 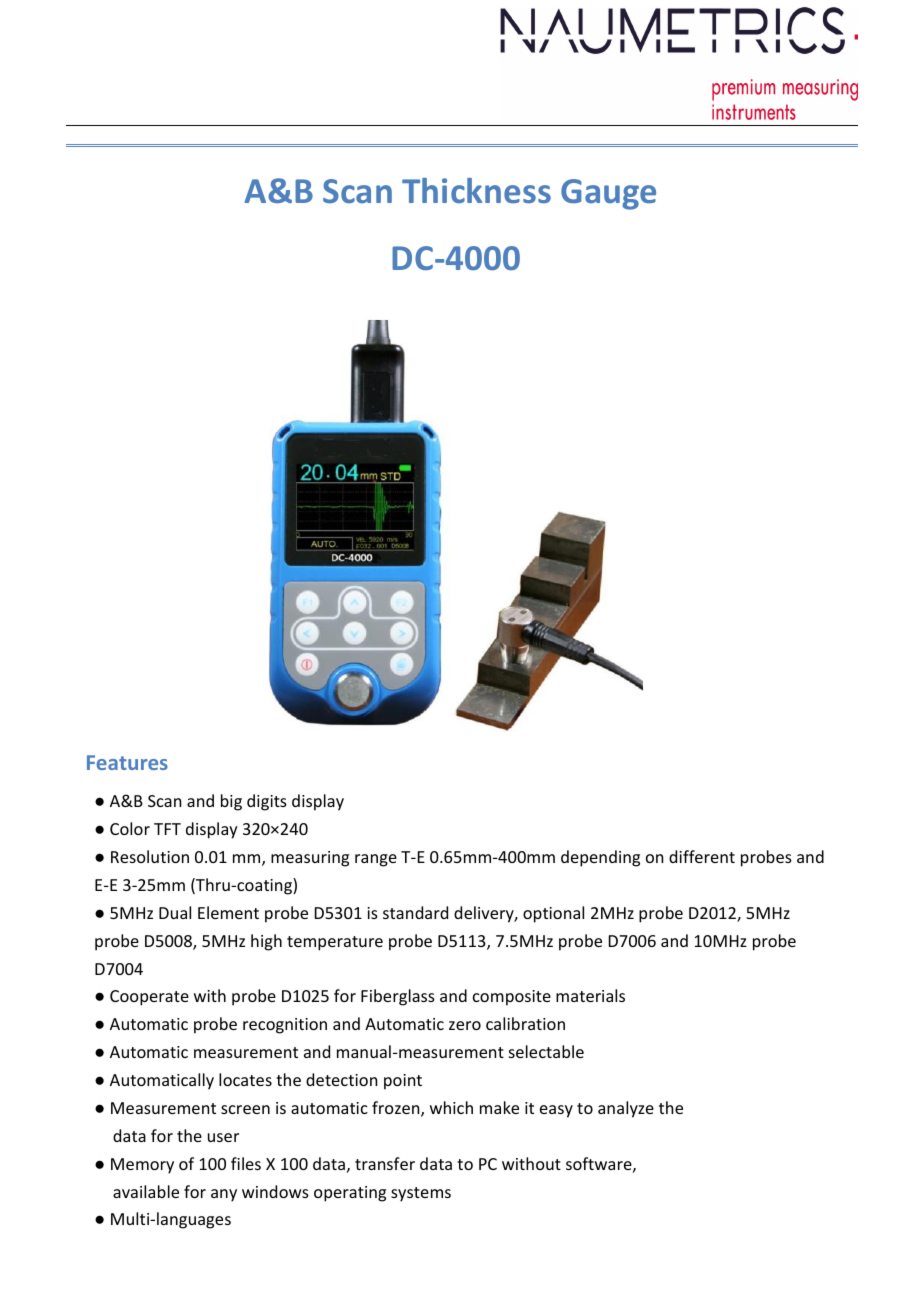 I want to click on Thickness, so click(x=476, y=191).
